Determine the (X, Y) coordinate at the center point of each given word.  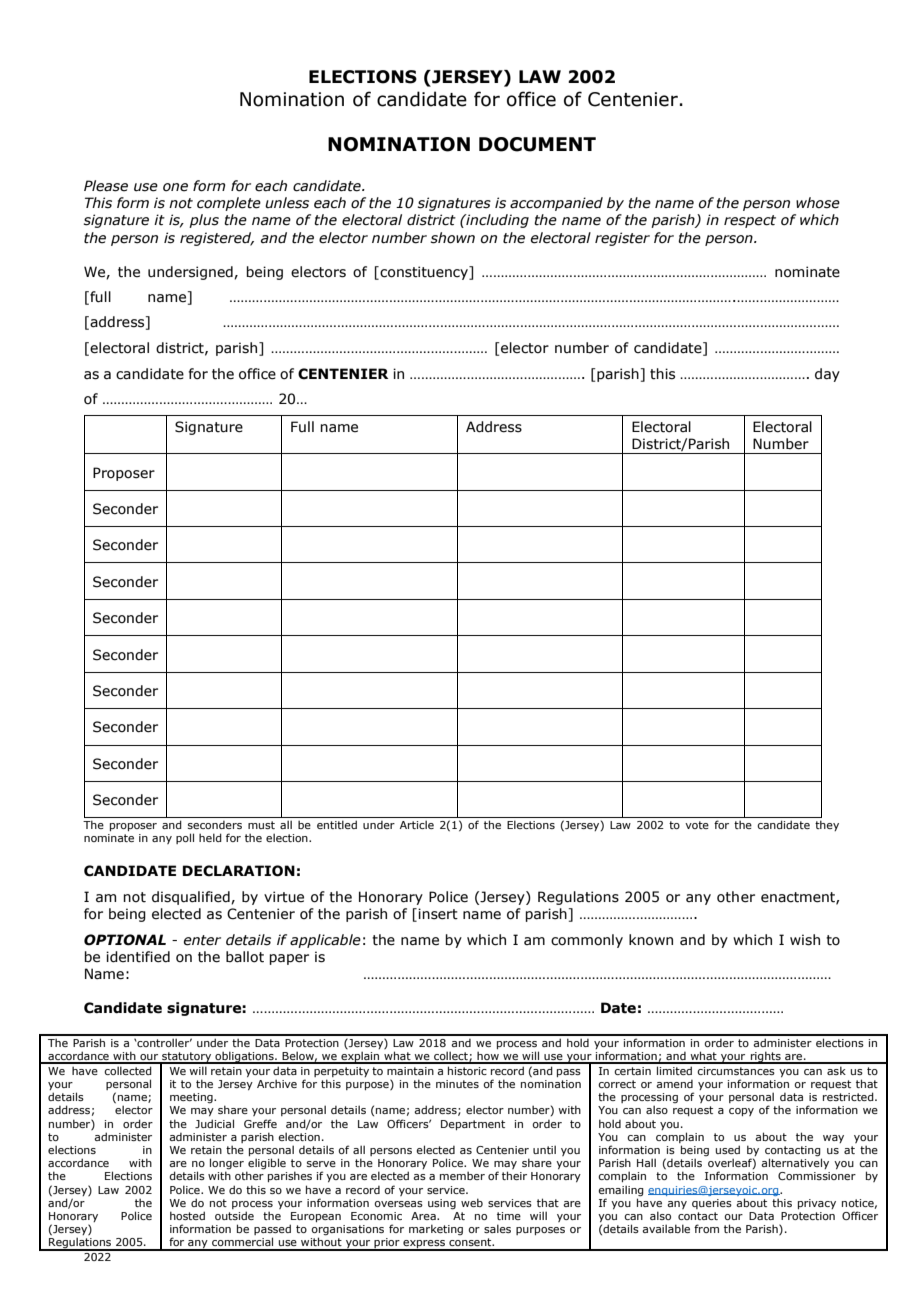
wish (805, 940)
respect (750, 221)
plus (204, 221)
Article (417, 824)
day (827, 375)
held (210, 837)
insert (438, 914)
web (472, 1202)
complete (229, 204)
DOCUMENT (537, 144)
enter (202, 940)
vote (697, 825)
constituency (424, 273)
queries (712, 1204)
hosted (187, 1215)
